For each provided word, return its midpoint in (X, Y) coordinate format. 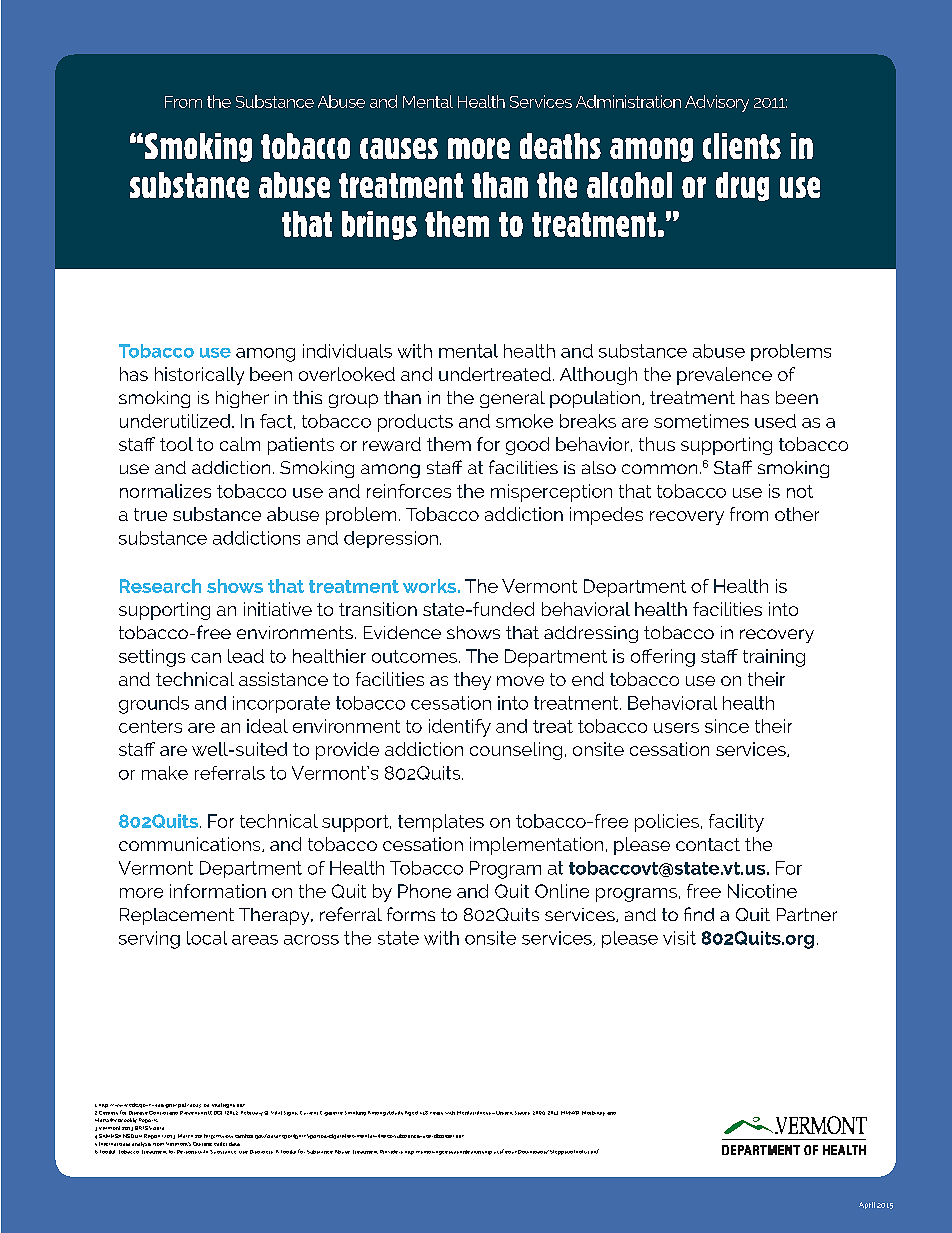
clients (742, 146)
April (867, 1205)
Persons (187, 1152)
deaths (560, 146)
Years (436, 1113)
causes (399, 148)
